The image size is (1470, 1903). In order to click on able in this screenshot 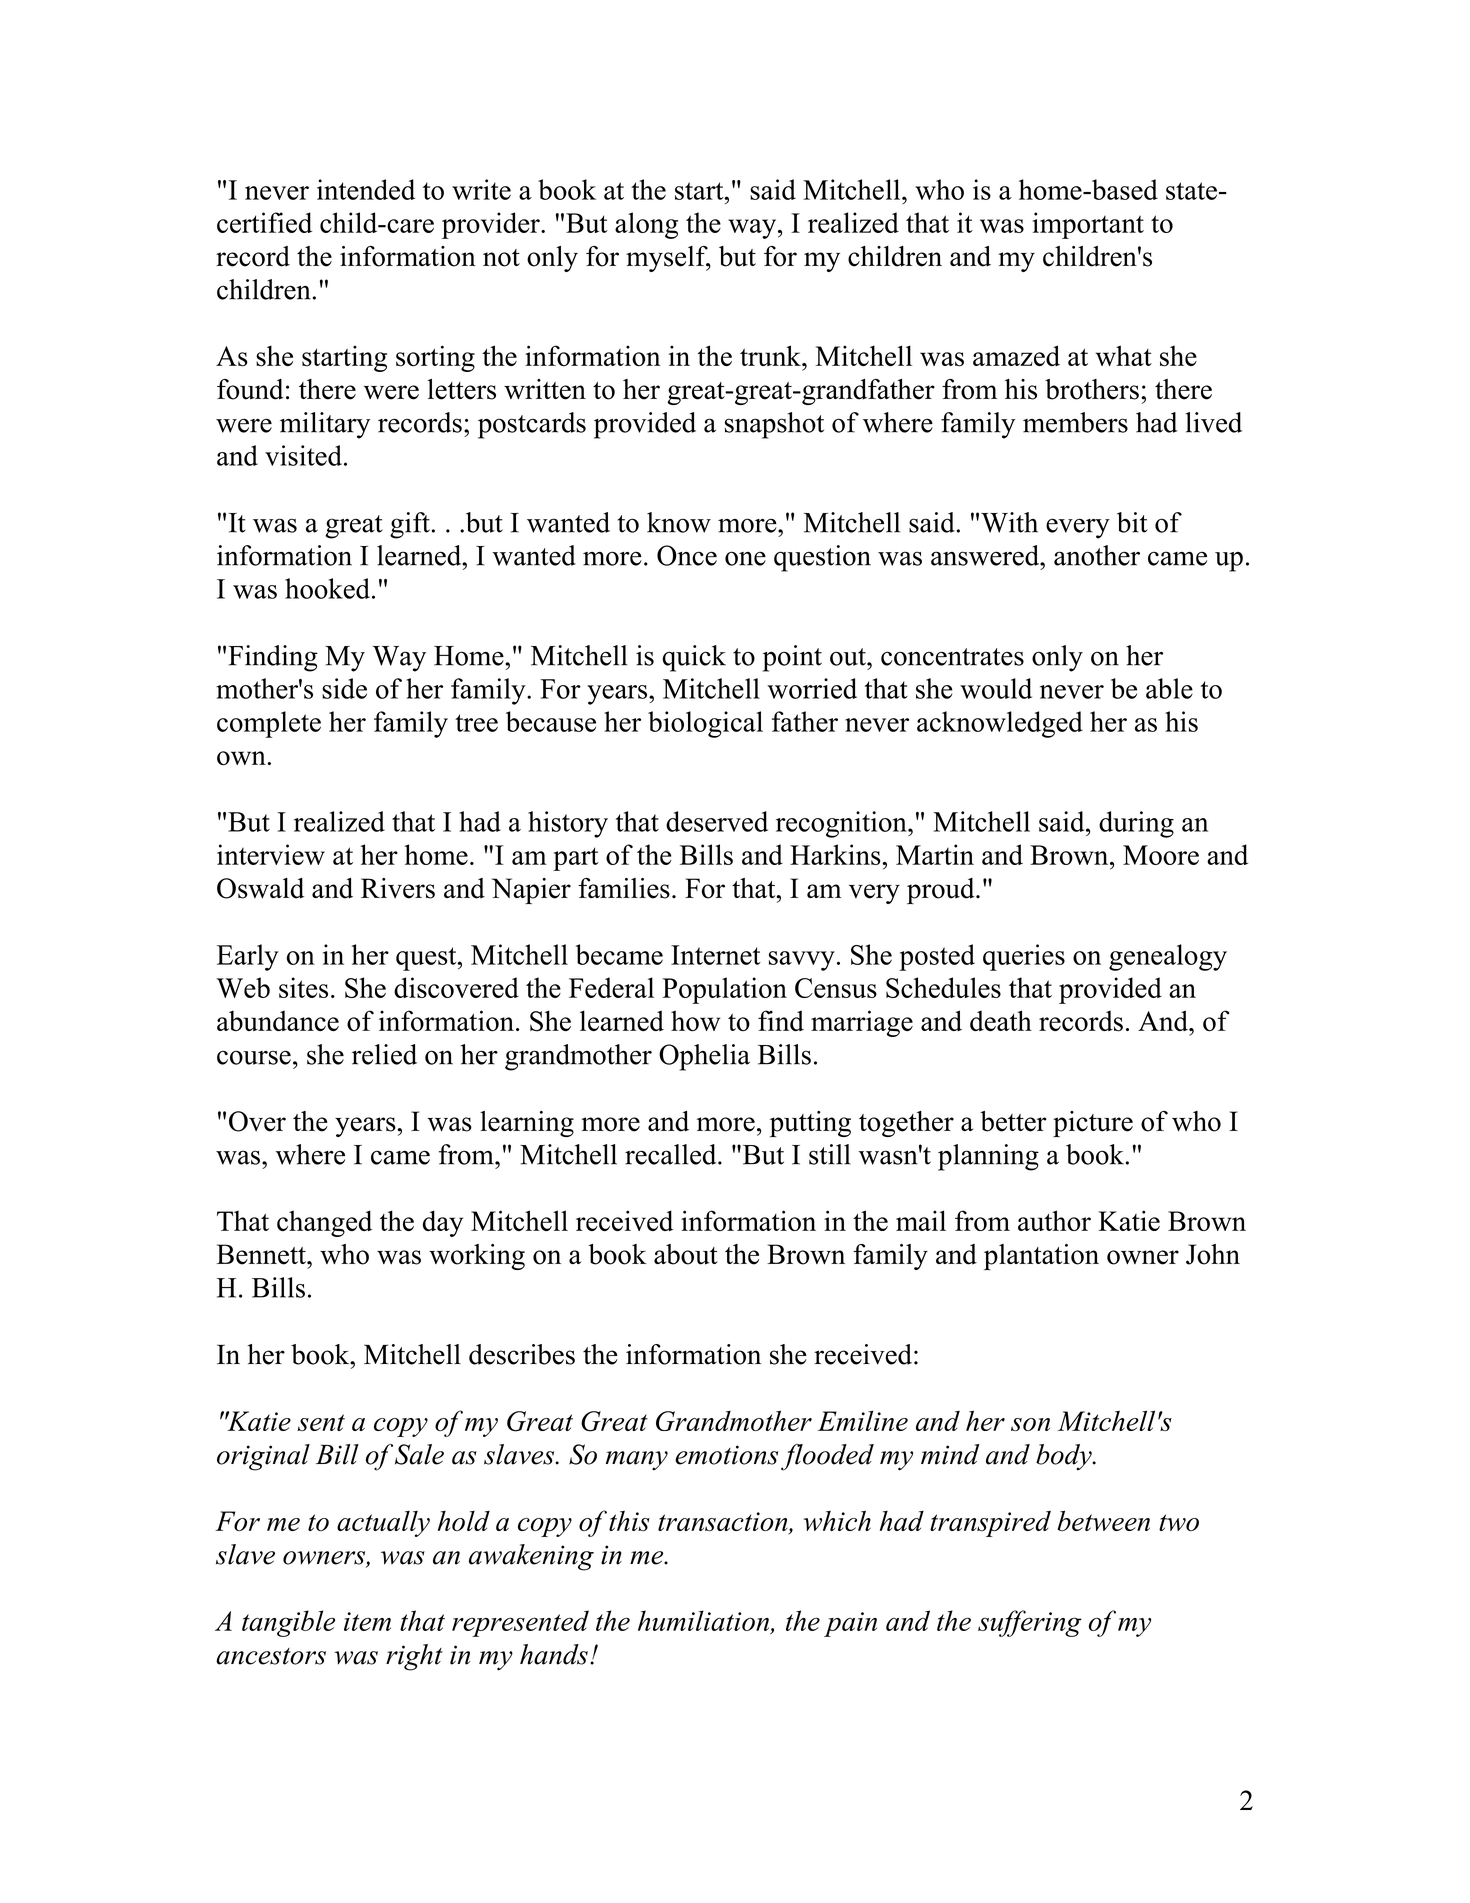, I will do `click(1169, 688)`.
